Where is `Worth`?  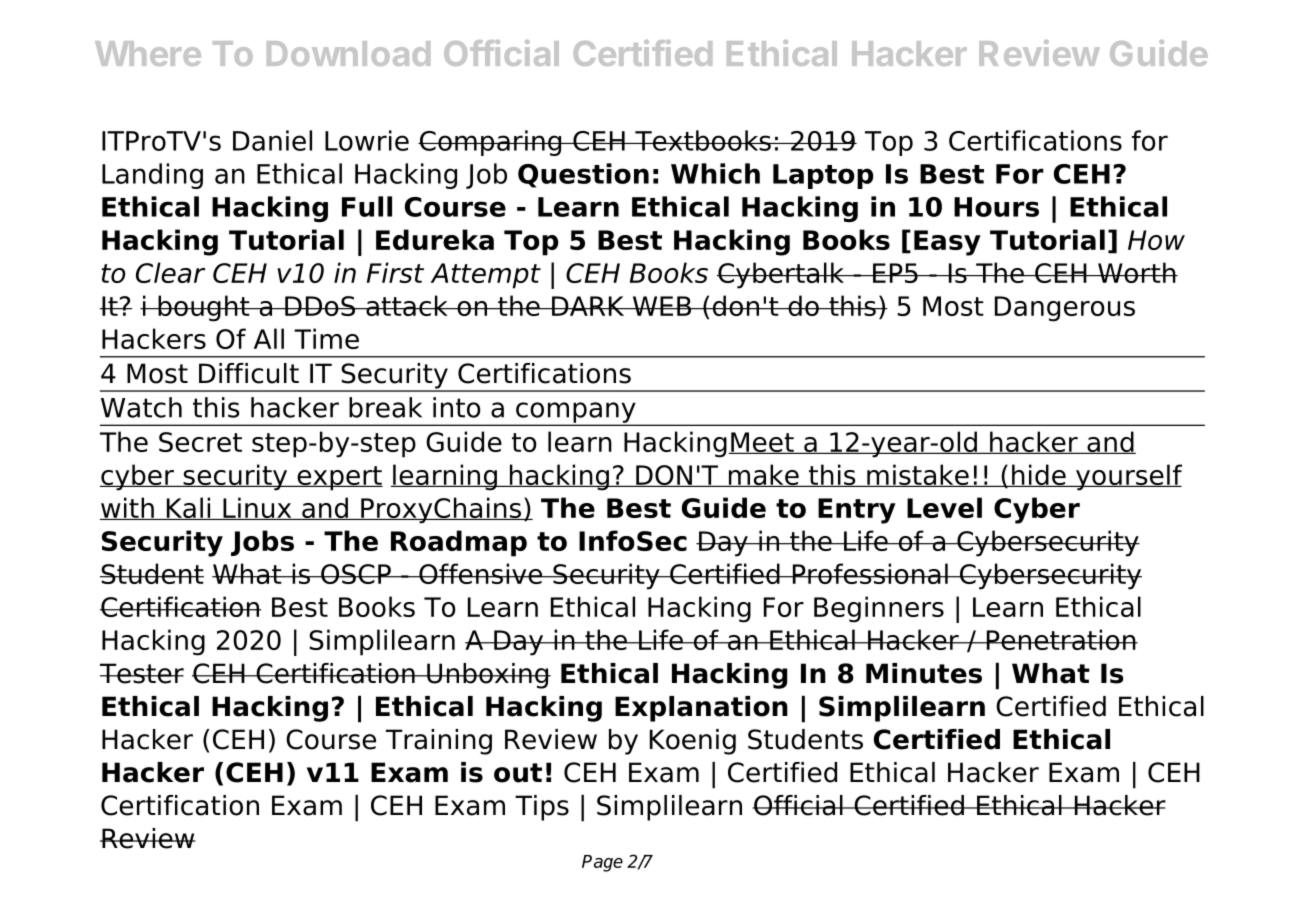 Worth is located at coordinates (1137, 272).
